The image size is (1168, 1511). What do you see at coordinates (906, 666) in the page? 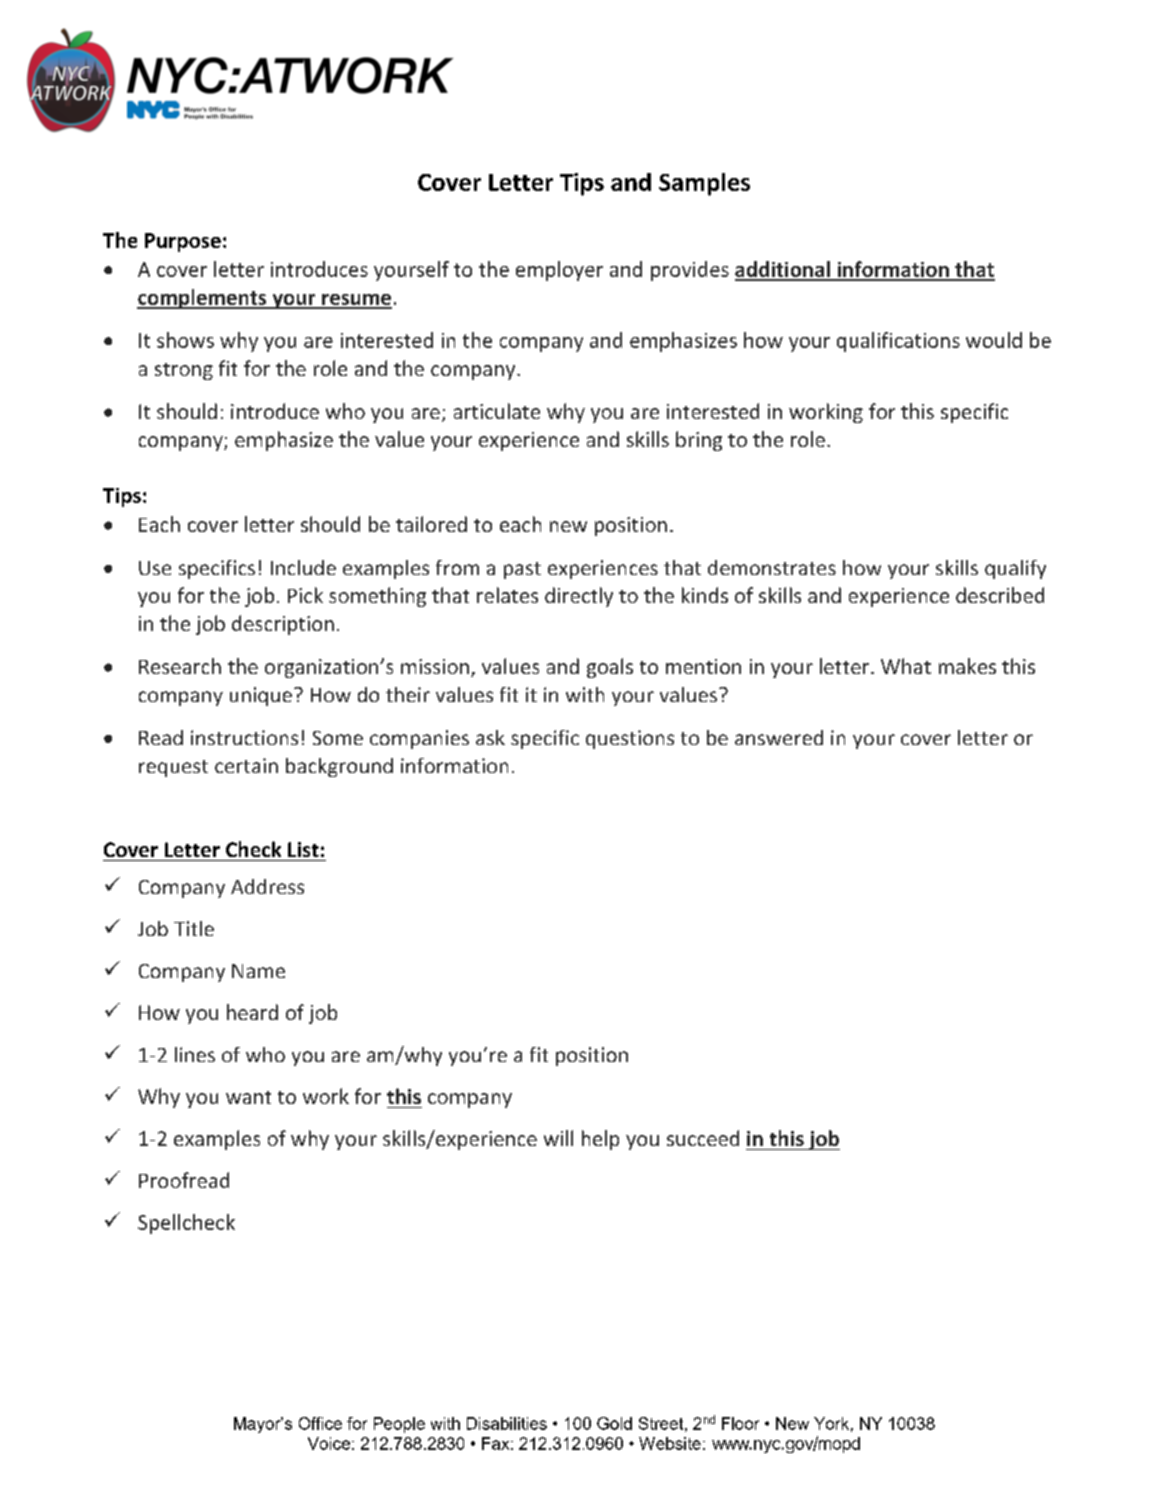
I see `What` at bounding box center [906, 666].
